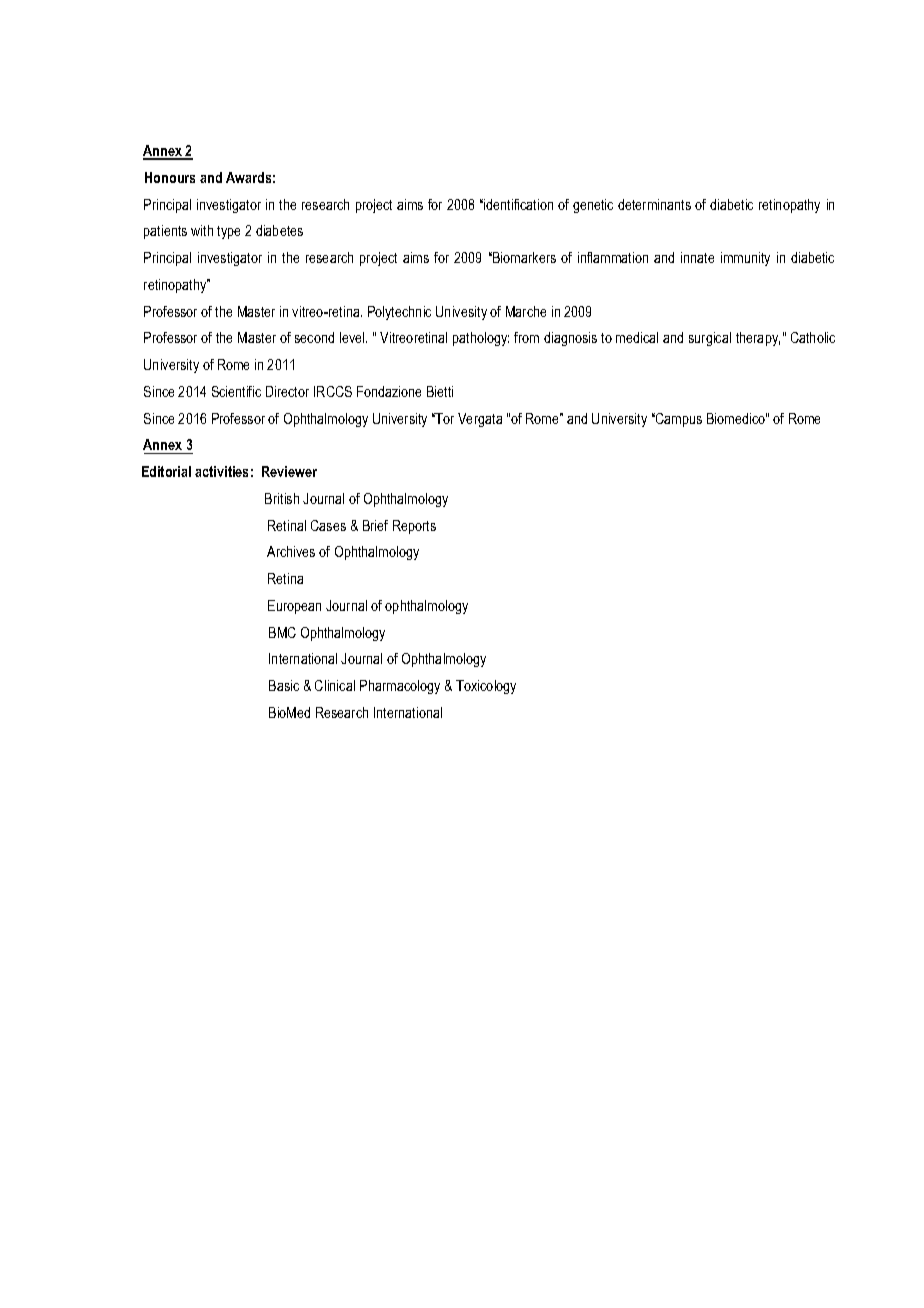  I want to click on Honours, so click(170, 177).
